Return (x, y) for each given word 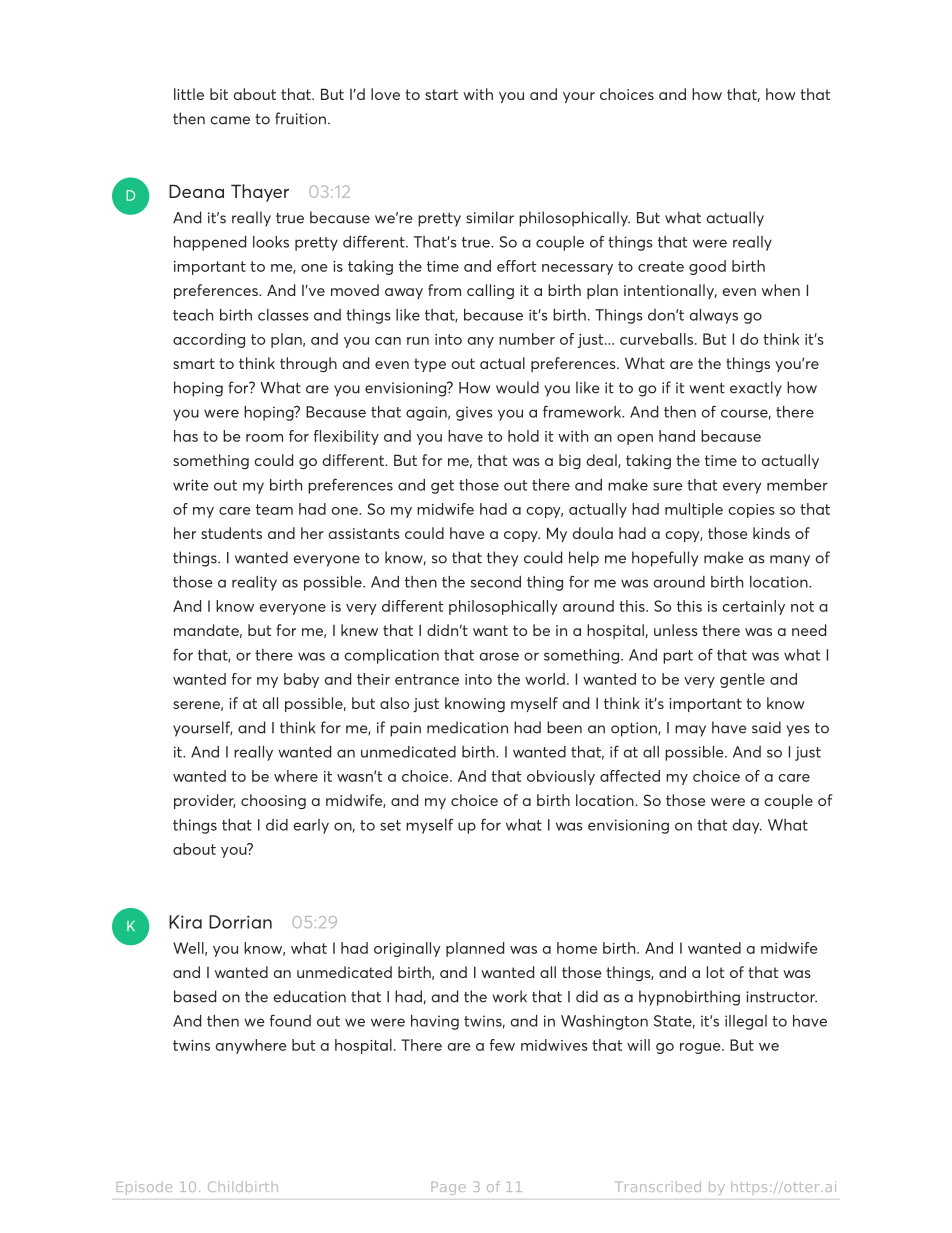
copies (752, 511)
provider (205, 801)
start (441, 94)
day (747, 826)
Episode (144, 1189)
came (230, 120)
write (191, 485)
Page (448, 1188)
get (442, 487)
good (707, 267)
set (390, 825)
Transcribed (659, 1186)
